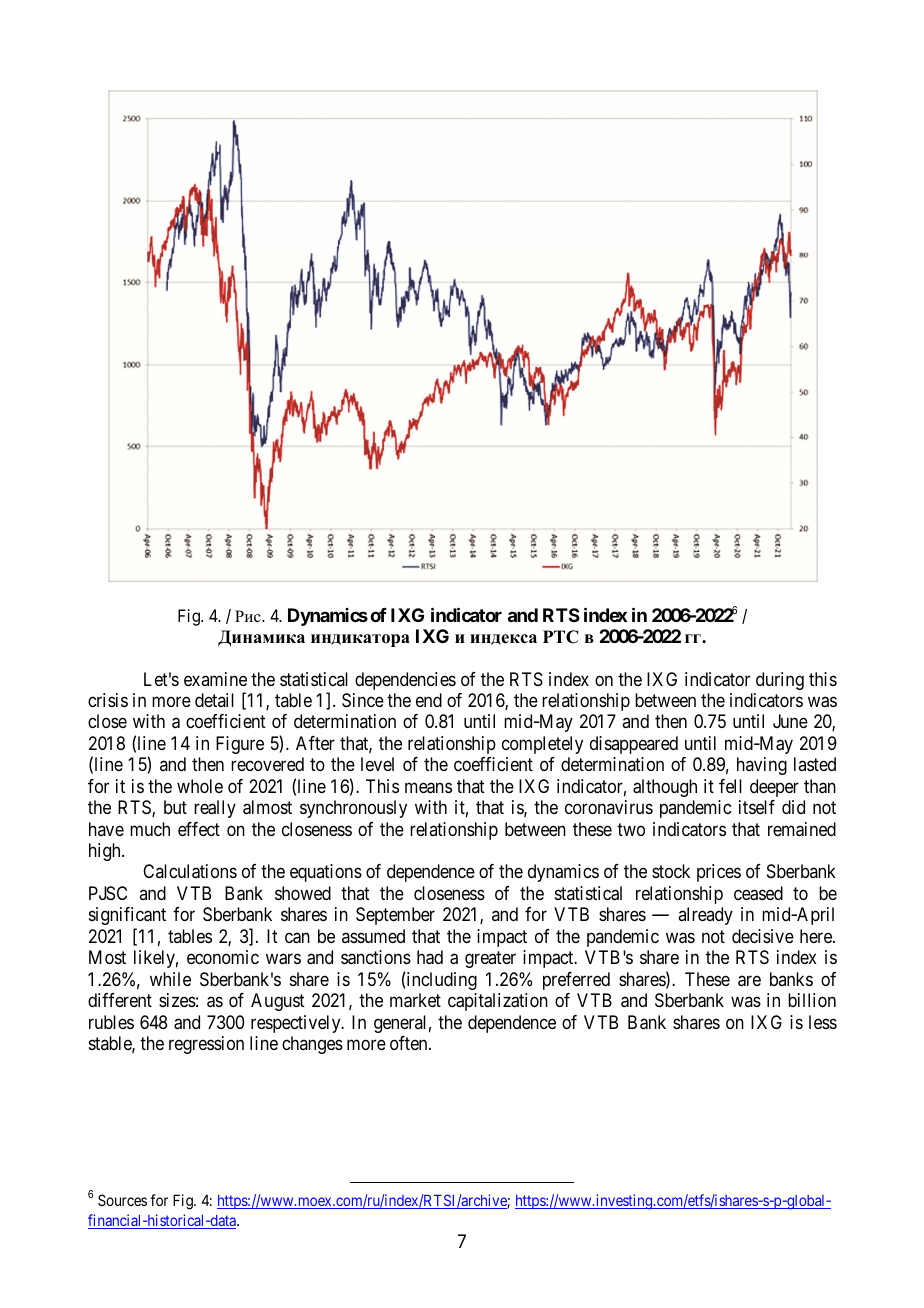 The width and height of the screenshot is (924, 1308). What do you see at coordinates (215, 809) in the screenshot?
I see `really` at bounding box center [215, 809].
